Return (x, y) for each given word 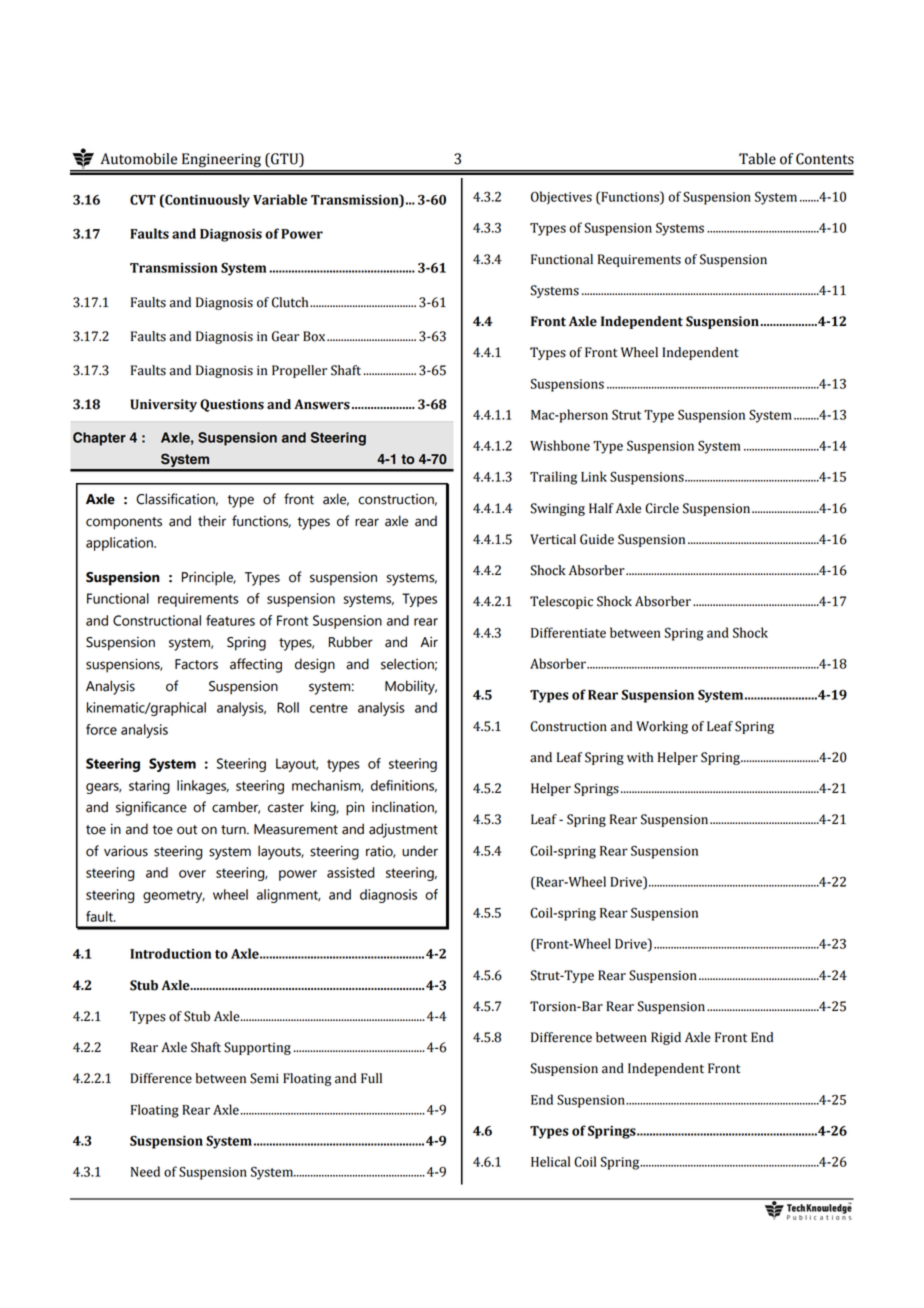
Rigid (666, 1038)
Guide (597, 539)
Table (757, 159)
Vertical (553, 539)
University (163, 405)
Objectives (561, 198)
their (212, 521)
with (640, 757)
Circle (662, 508)
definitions (404, 786)
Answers (322, 404)
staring (149, 787)
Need (145, 1171)
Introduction (170, 953)
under (420, 851)
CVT (143, 200)
